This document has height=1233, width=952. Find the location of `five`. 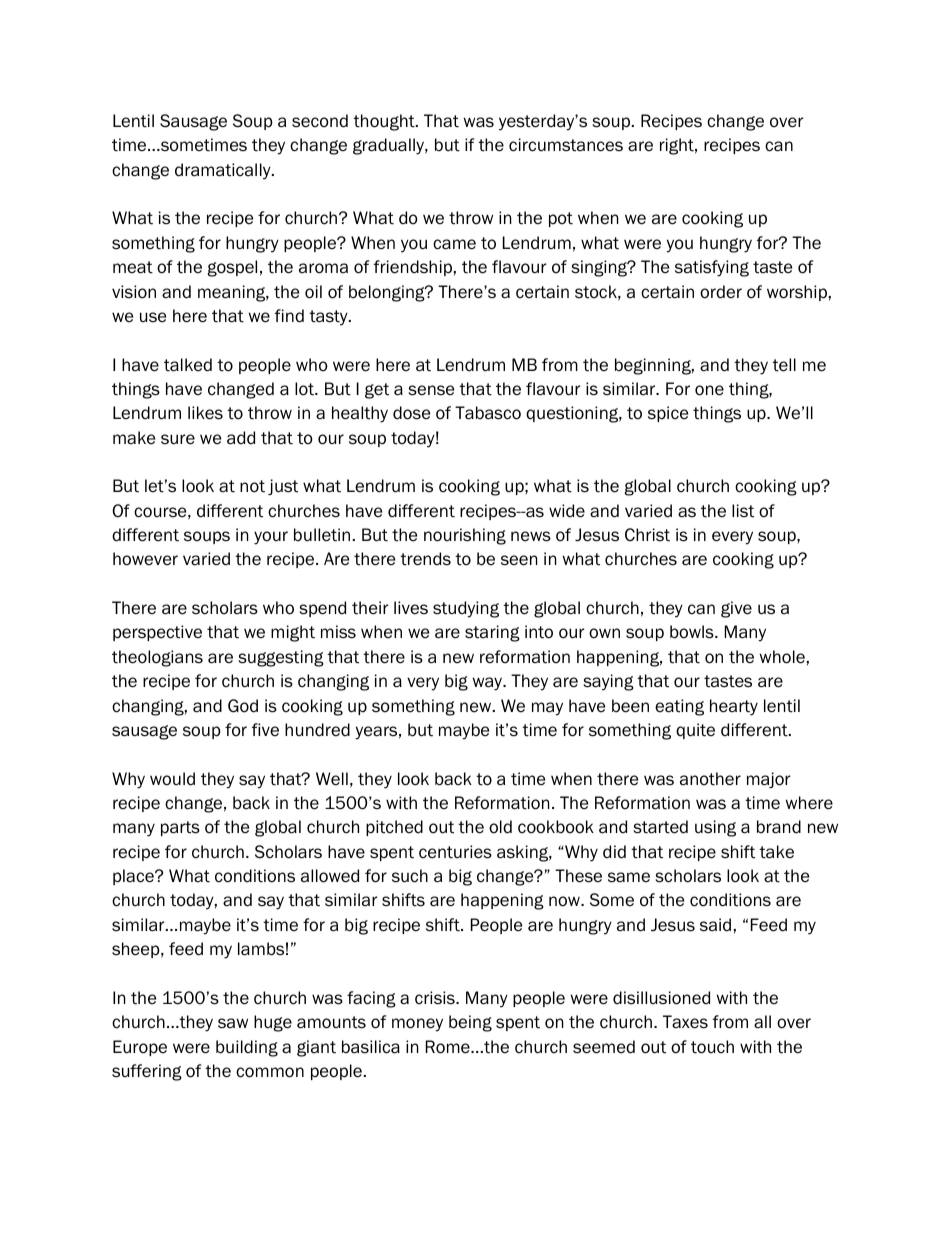

five is located at coordinates (265, 730).
